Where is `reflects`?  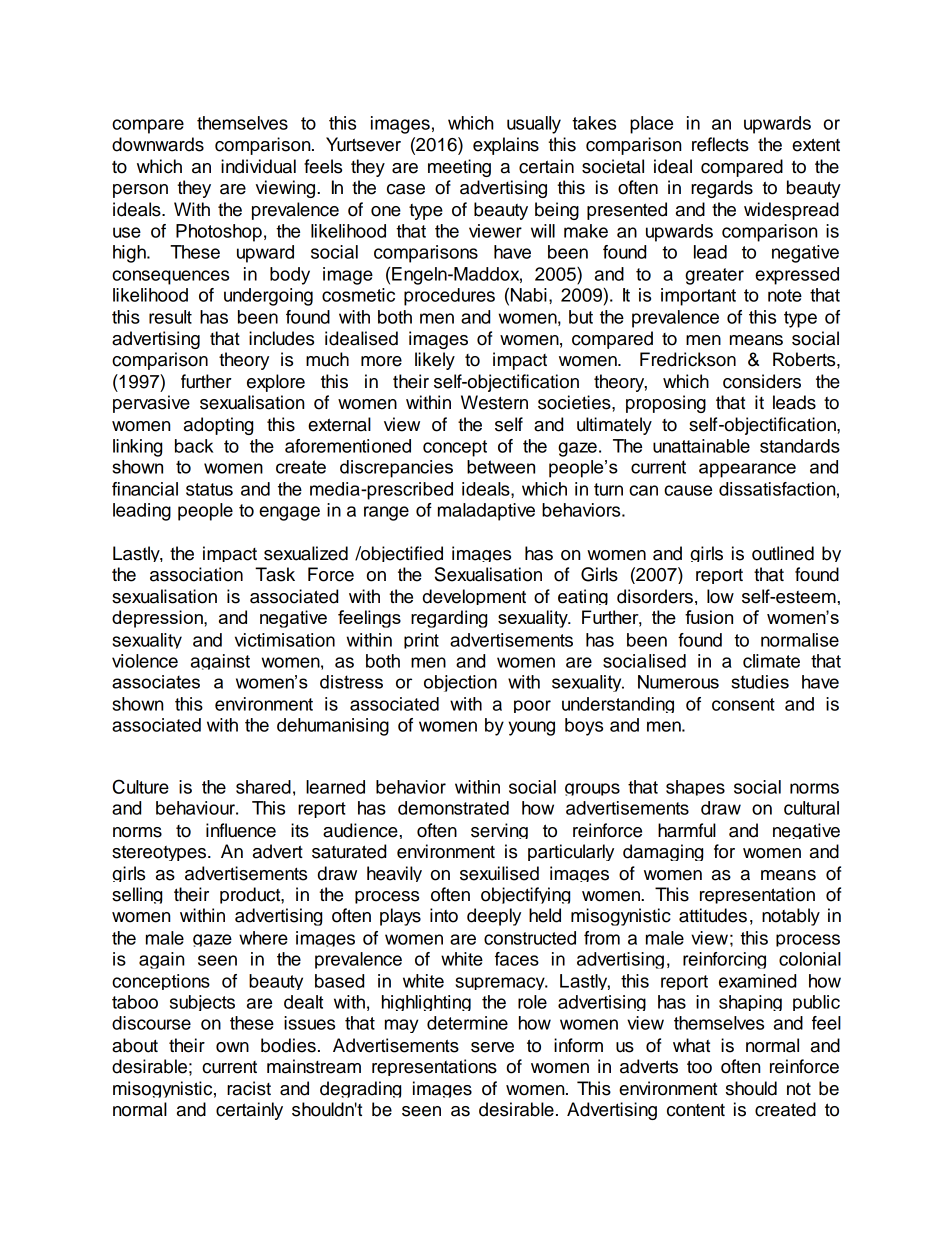 reflects is located at coordinates (720, 144).
